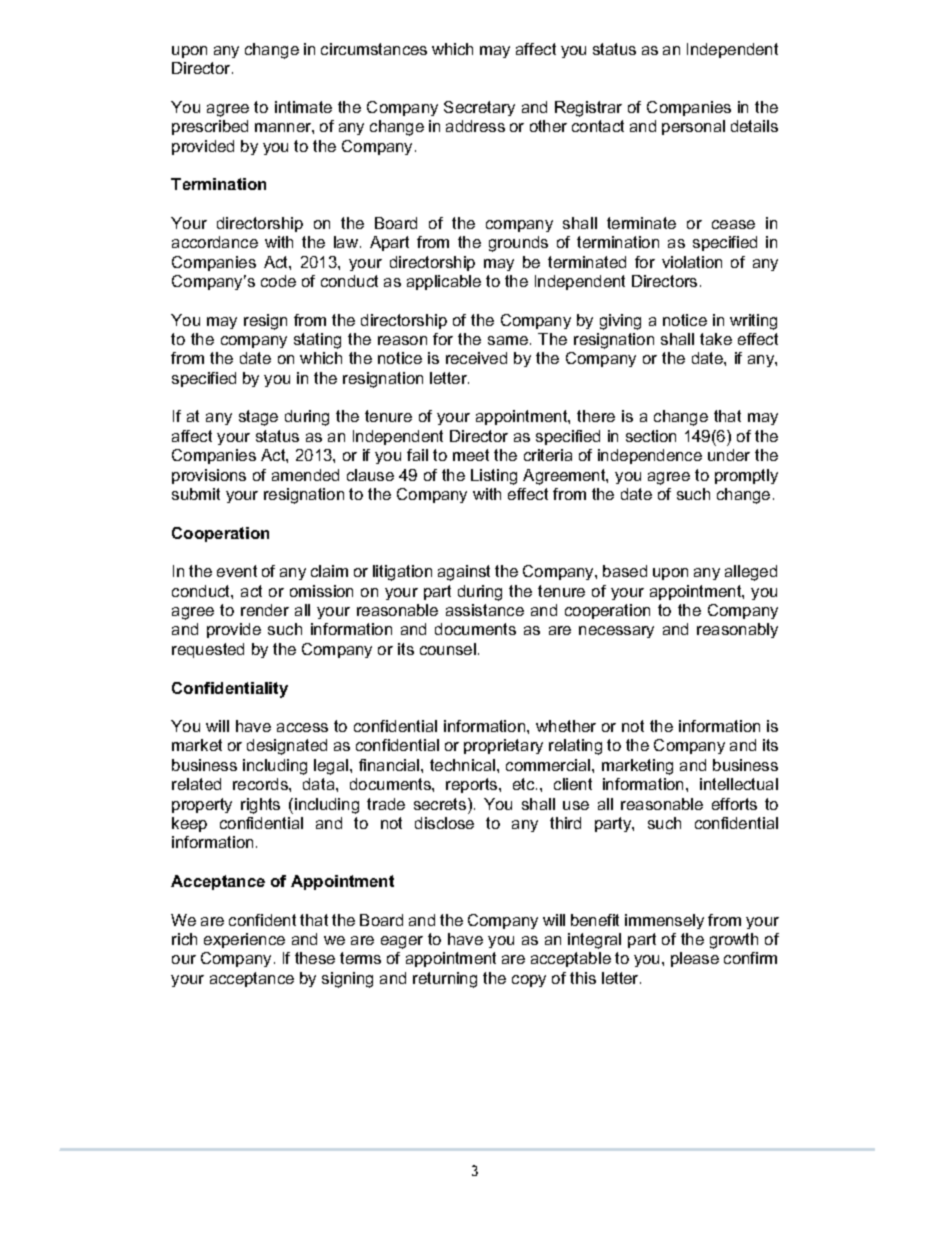 The height and width of the screenshot is (1233, 952). I want to click on intimate, so click(303, 107).
